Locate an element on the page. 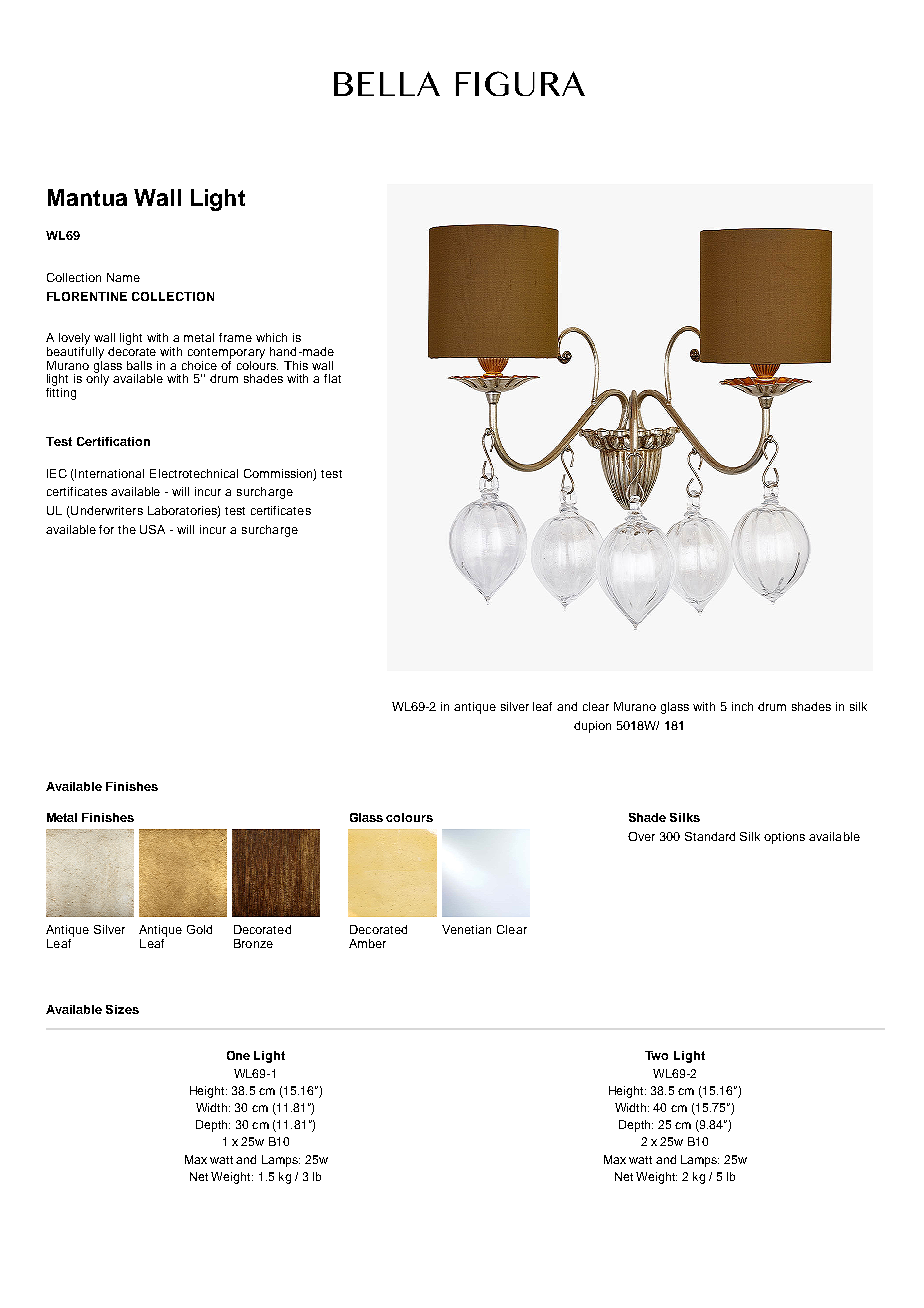  USA is located at coordinates (152, 529).
